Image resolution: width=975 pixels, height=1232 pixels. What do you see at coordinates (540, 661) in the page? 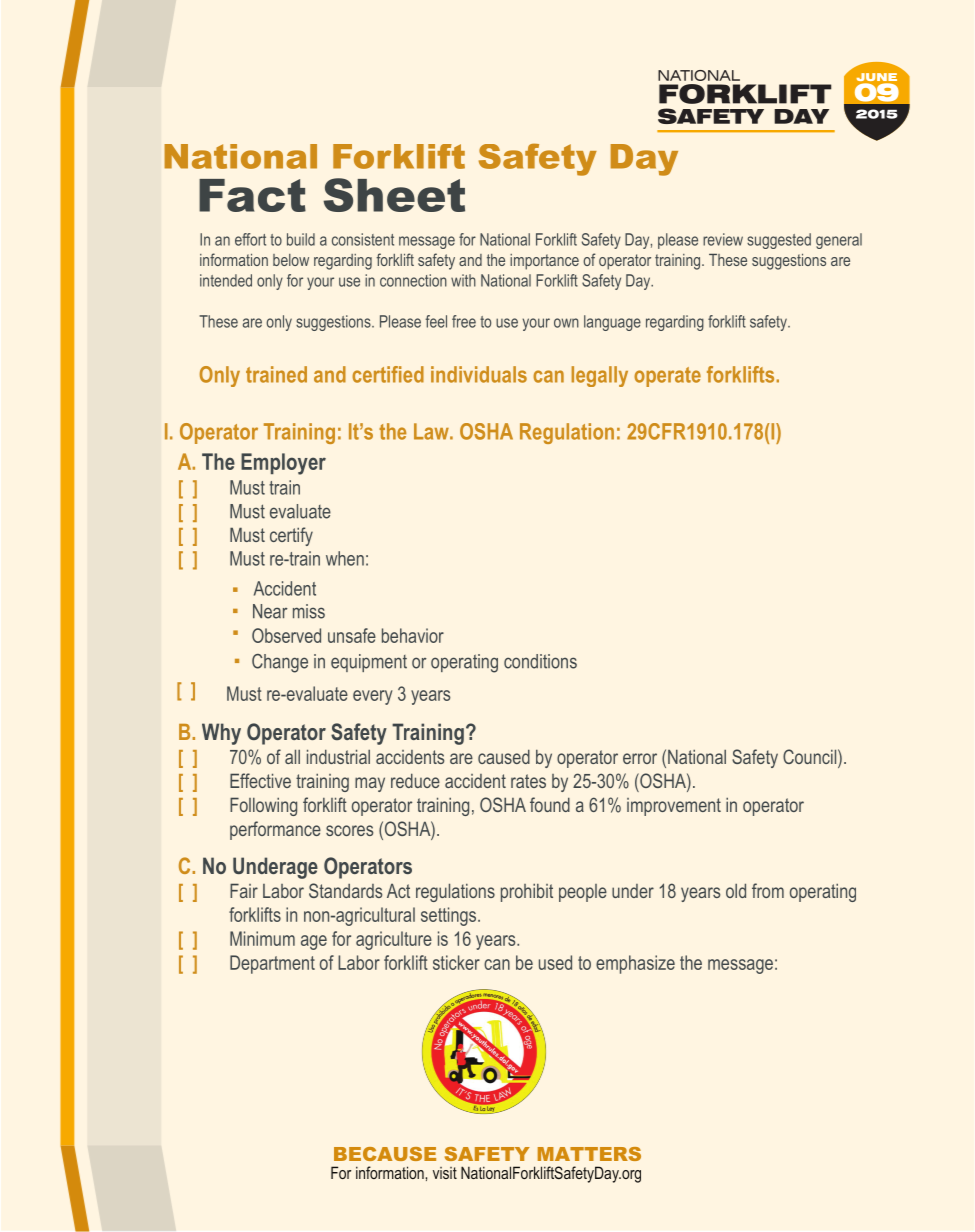
I see `conditions` at bounding box center [540, 661].
